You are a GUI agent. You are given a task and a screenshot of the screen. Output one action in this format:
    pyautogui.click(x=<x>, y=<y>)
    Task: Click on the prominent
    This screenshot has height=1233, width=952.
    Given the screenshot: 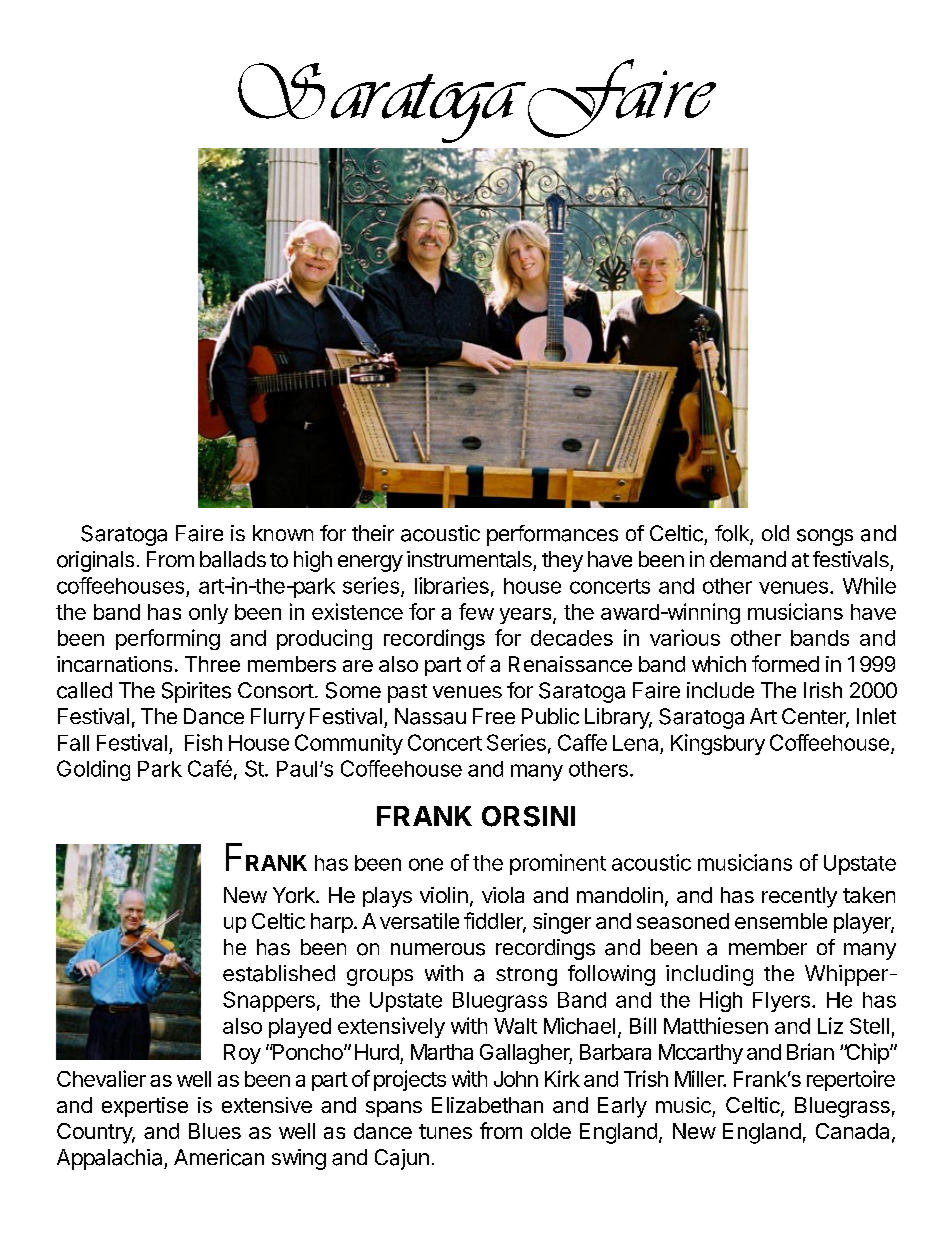 What is the action you would take?
    pyautogui.click(x=558, y=864)
